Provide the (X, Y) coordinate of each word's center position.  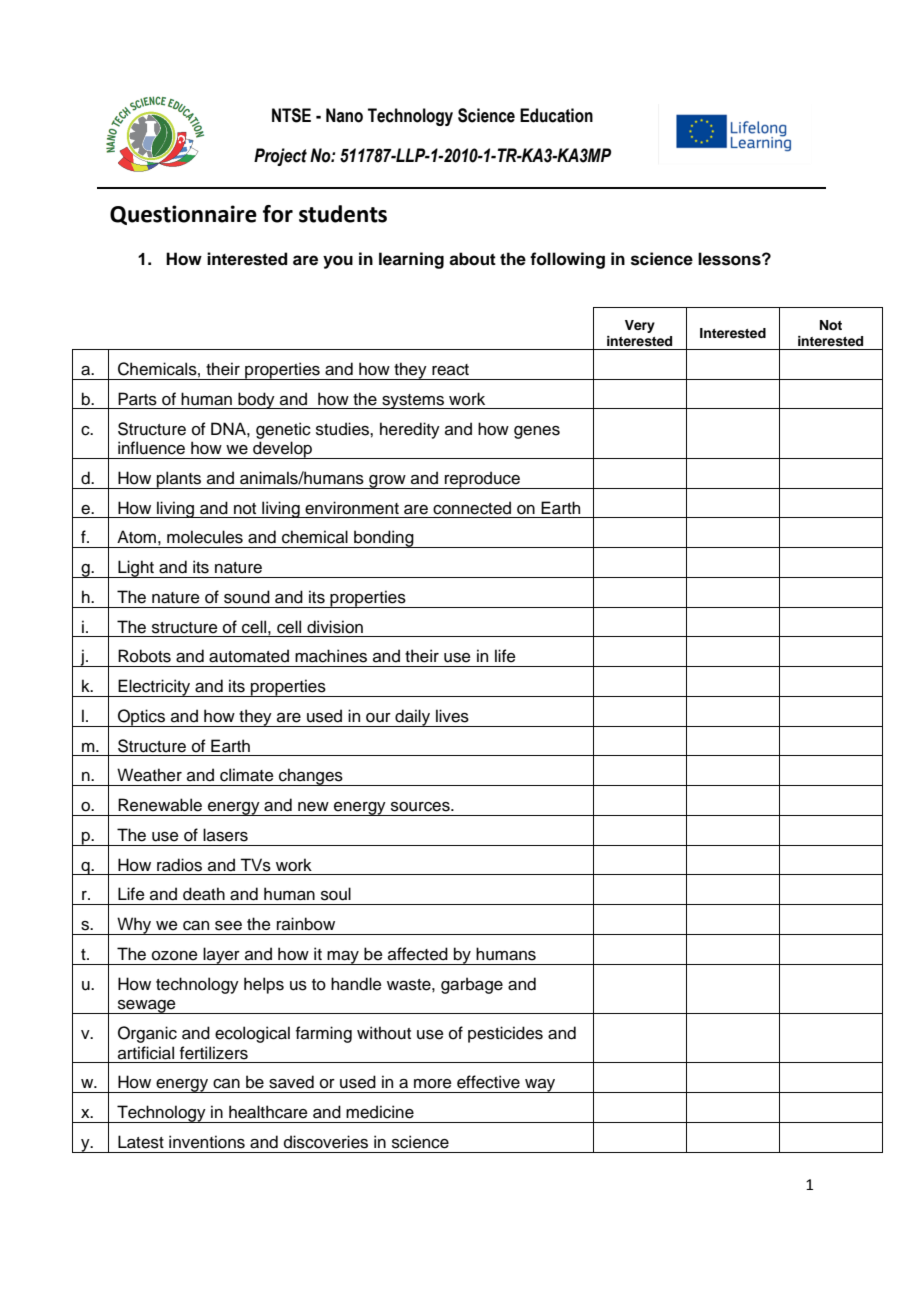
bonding (384, 539)
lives (452, 716)
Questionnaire (183, 215)
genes (537, 432)
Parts (137, 399)
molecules (205, 537)
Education (556, 115)
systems (413, 401)
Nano (344, 115)
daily (413, 718)
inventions (207, 1142)
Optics (142, 718)
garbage (472, 985)
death (204, 894)
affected (418, 954)
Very (640, 326)
